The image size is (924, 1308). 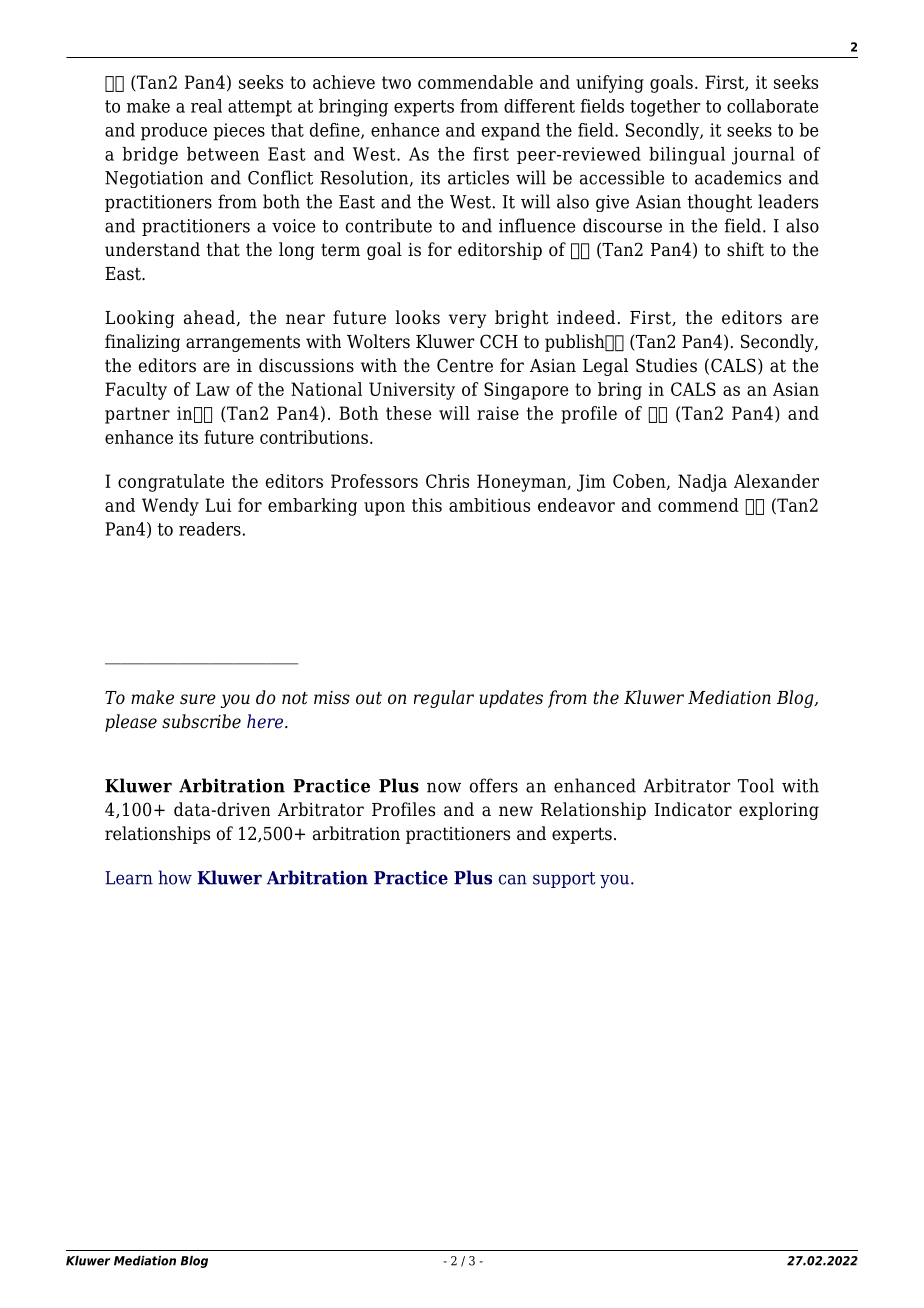 What do you see at coordinates (444, 699) in the page?
I see `regular` at bounding box center [444, 699].
